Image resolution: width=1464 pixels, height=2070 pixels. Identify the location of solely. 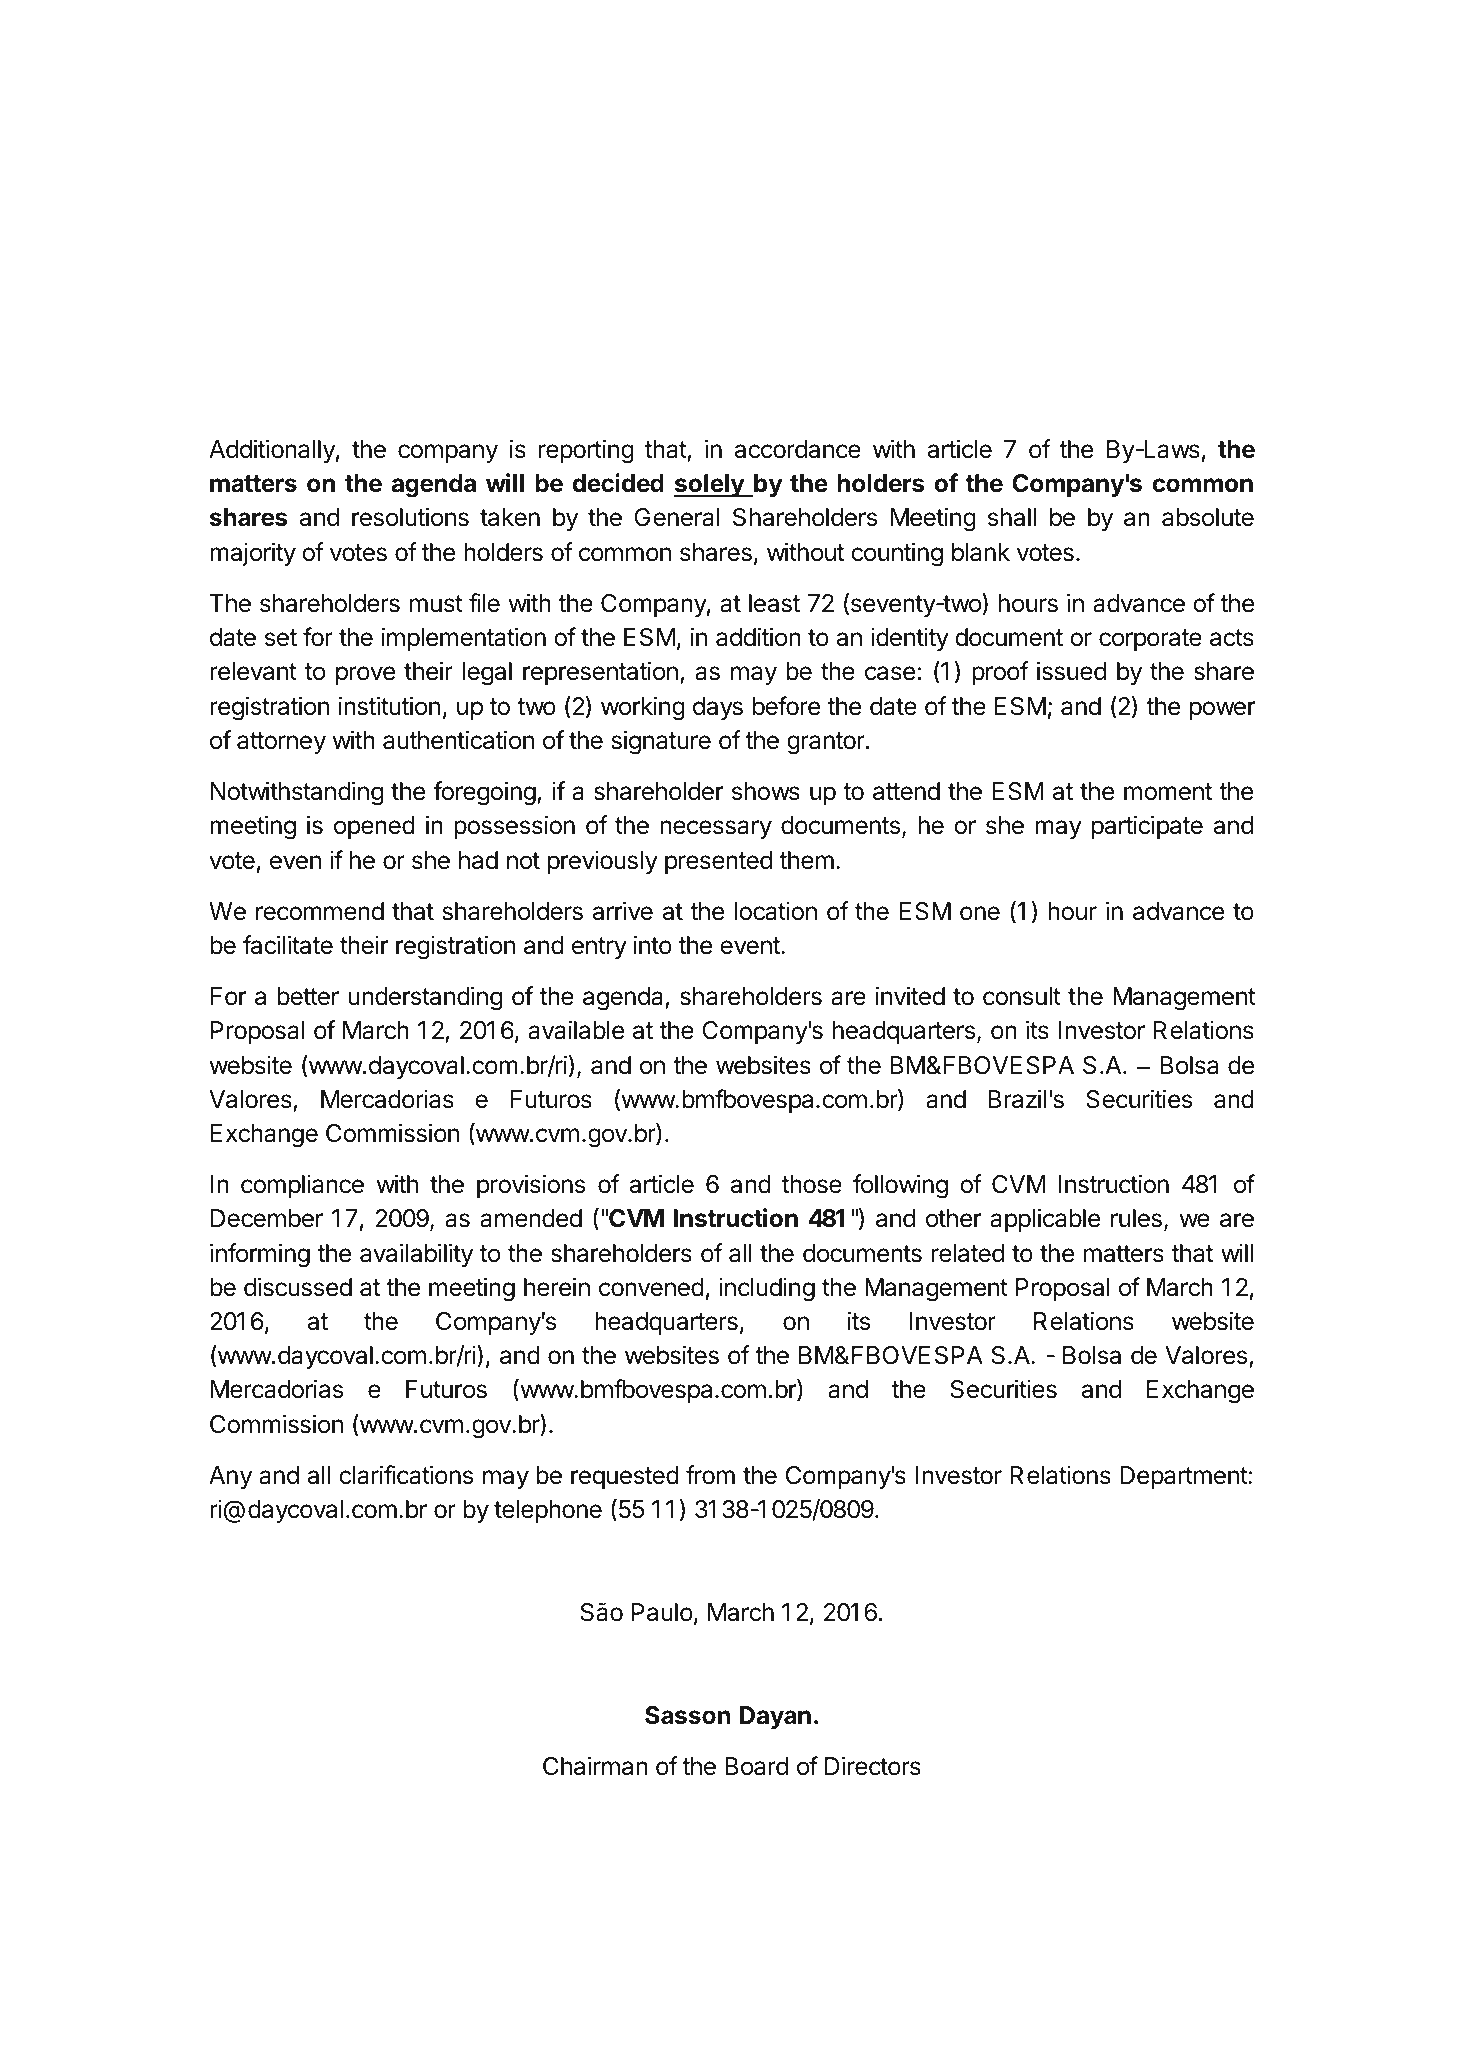
(710, 485).
